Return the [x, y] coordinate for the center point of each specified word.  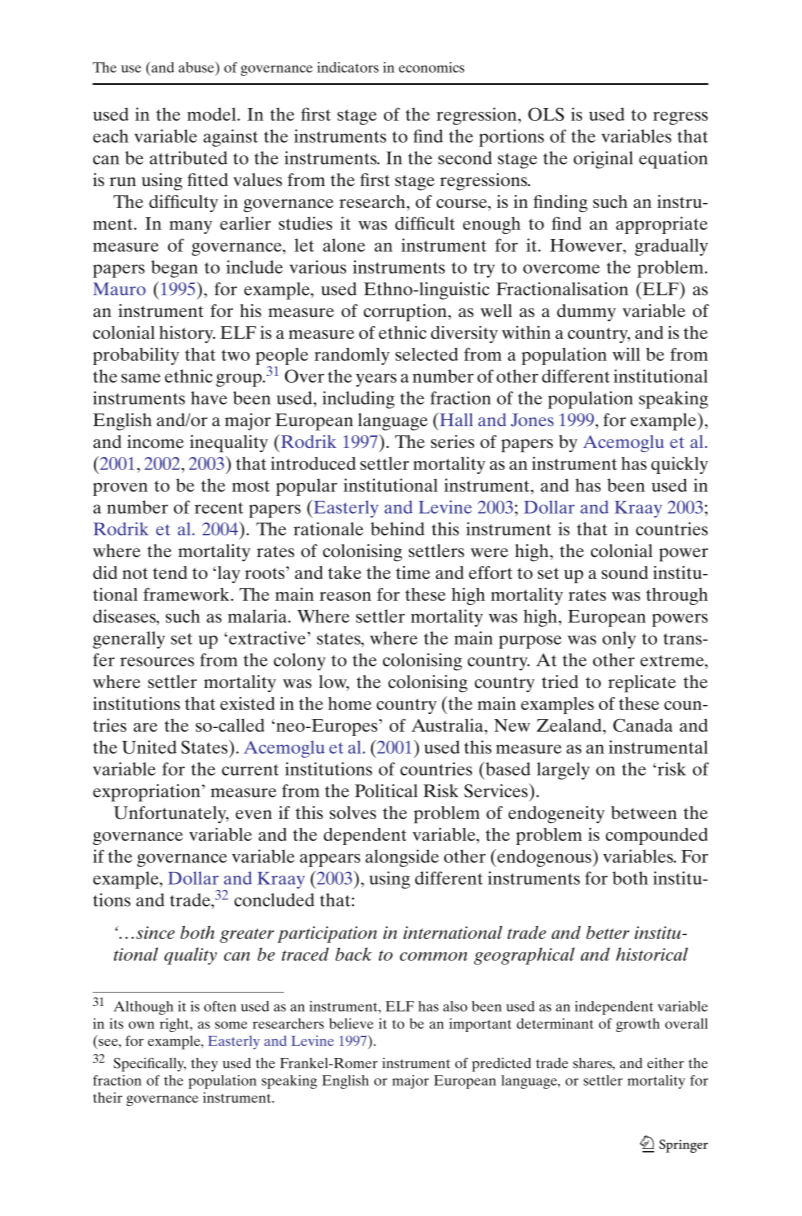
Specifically [150, 1065]
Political [386, 791]
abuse [197, 67]
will [626, 354]
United [149, 747]
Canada [642, 725]
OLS [546, 114]
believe [351, 1023]
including [358, 400]
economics [431, 67]
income [155, 441]
